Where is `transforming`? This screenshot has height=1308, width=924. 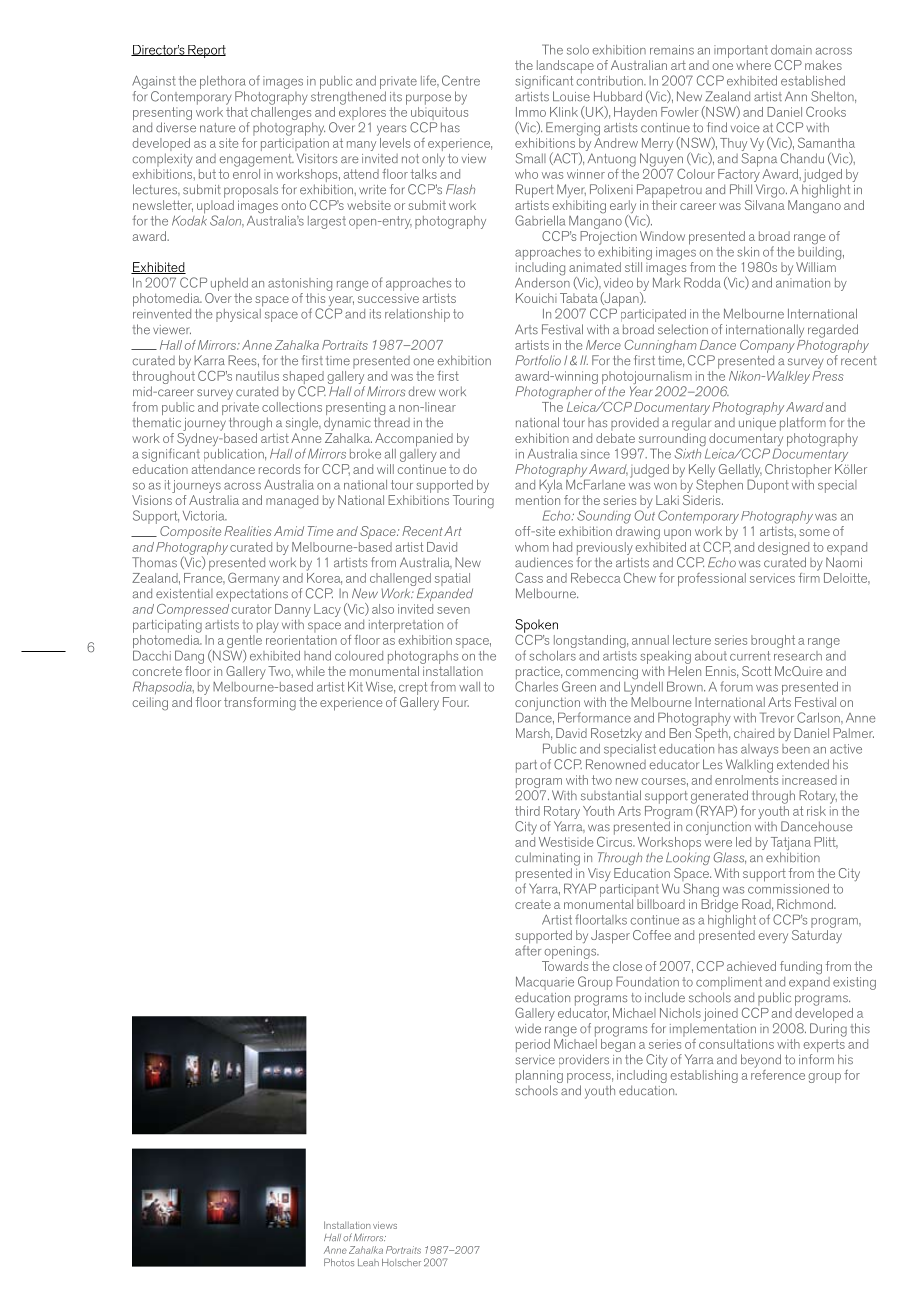 transforming is located at coordinates (260, 704).
